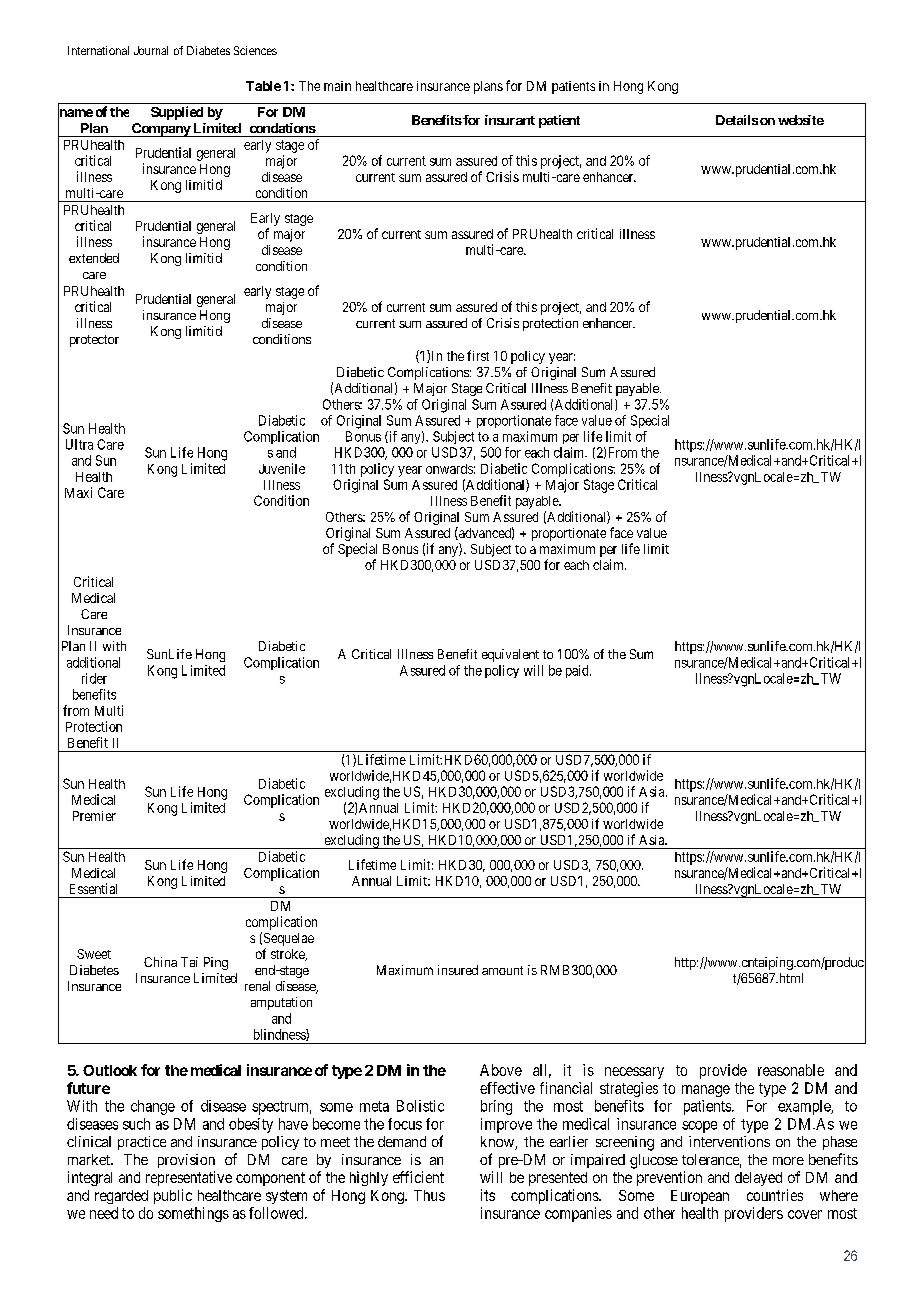  Describe the element at coordinates (758, 1179) in the image. I see `delayed` at that location.
